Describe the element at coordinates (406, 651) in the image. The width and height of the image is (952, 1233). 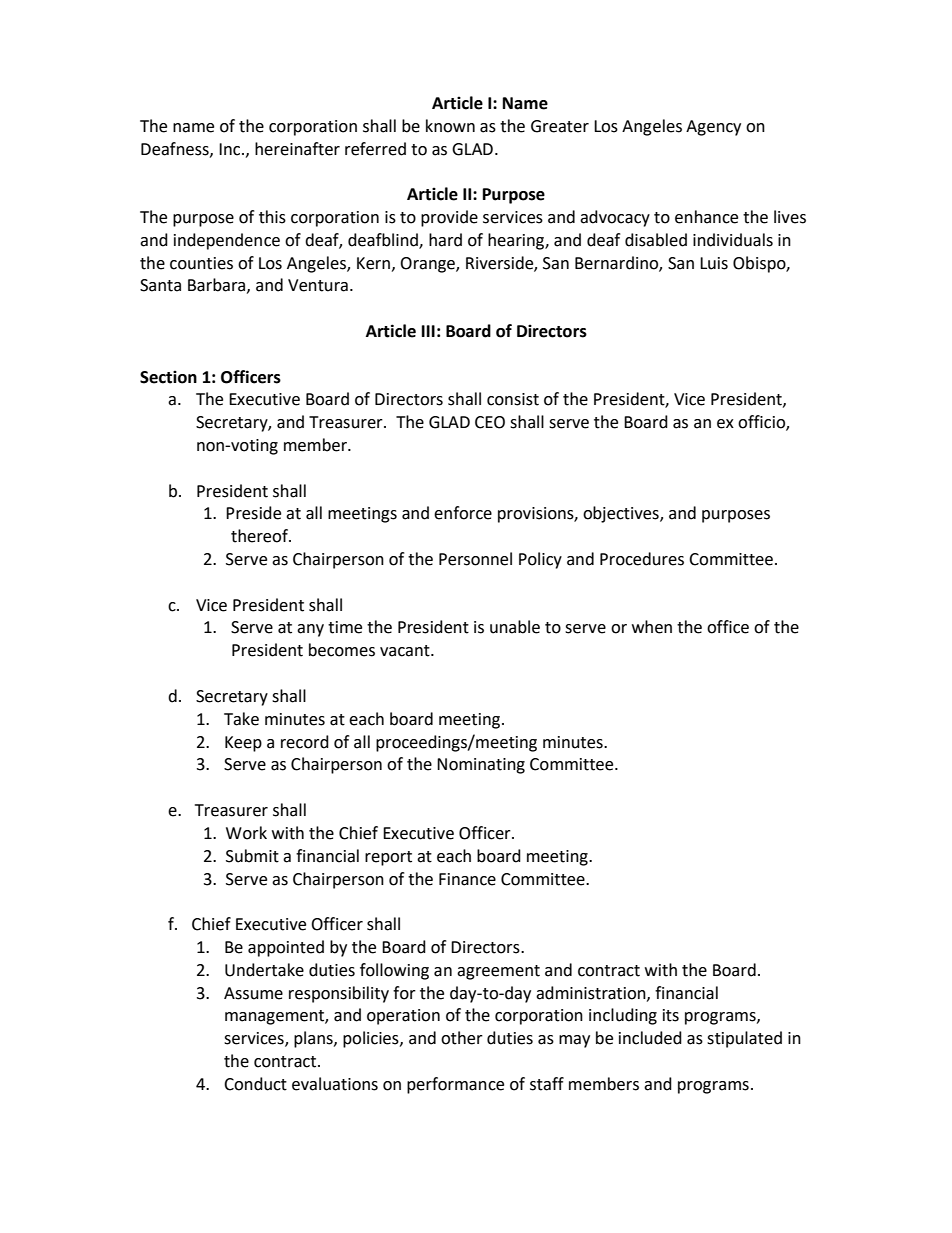
I see `vacant` at that location.
